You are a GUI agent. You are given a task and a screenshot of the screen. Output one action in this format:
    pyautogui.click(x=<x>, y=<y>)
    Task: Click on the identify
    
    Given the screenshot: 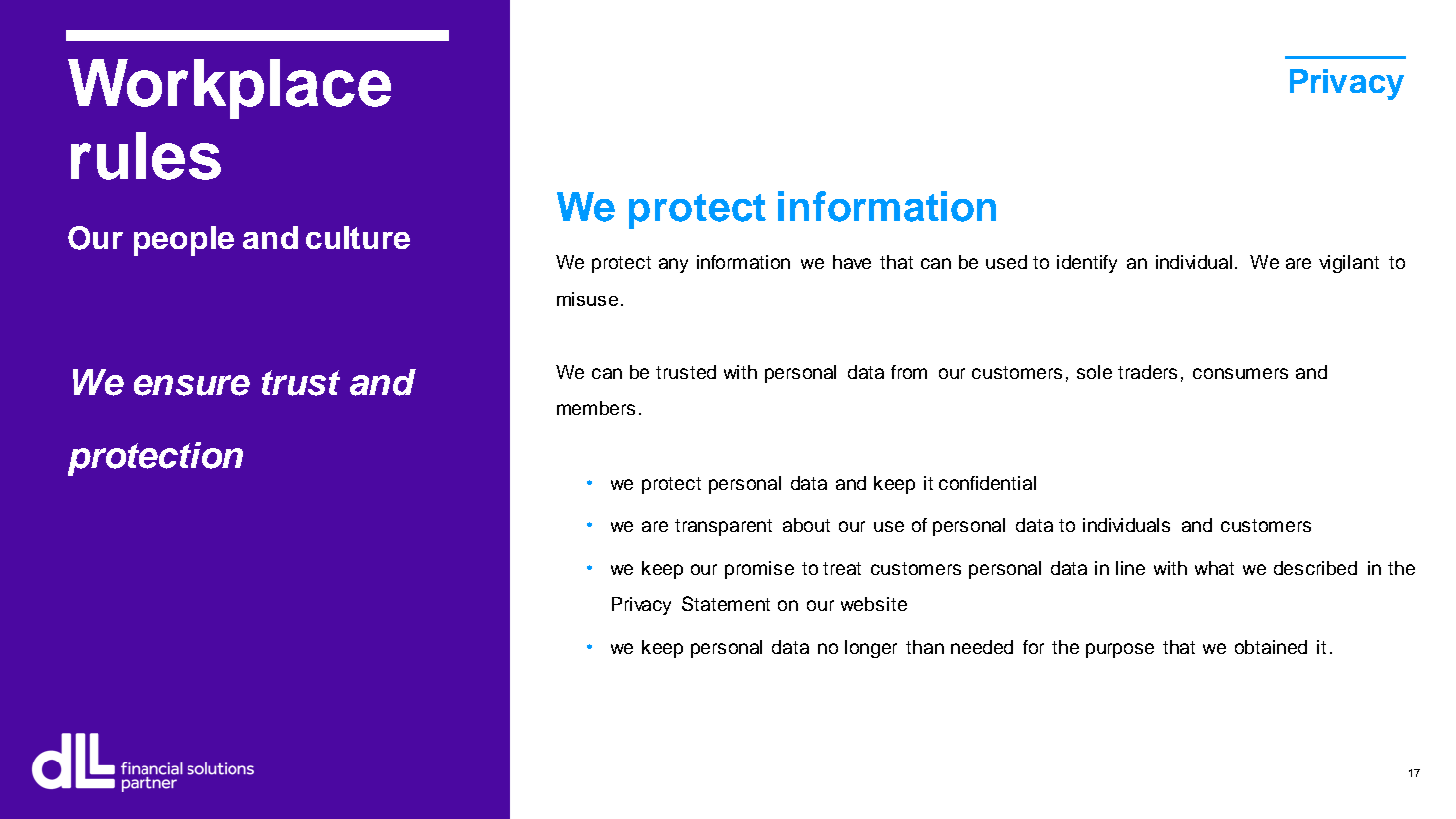 What is the action you would take?
    pyautogui.click(x=1087, y=264)
